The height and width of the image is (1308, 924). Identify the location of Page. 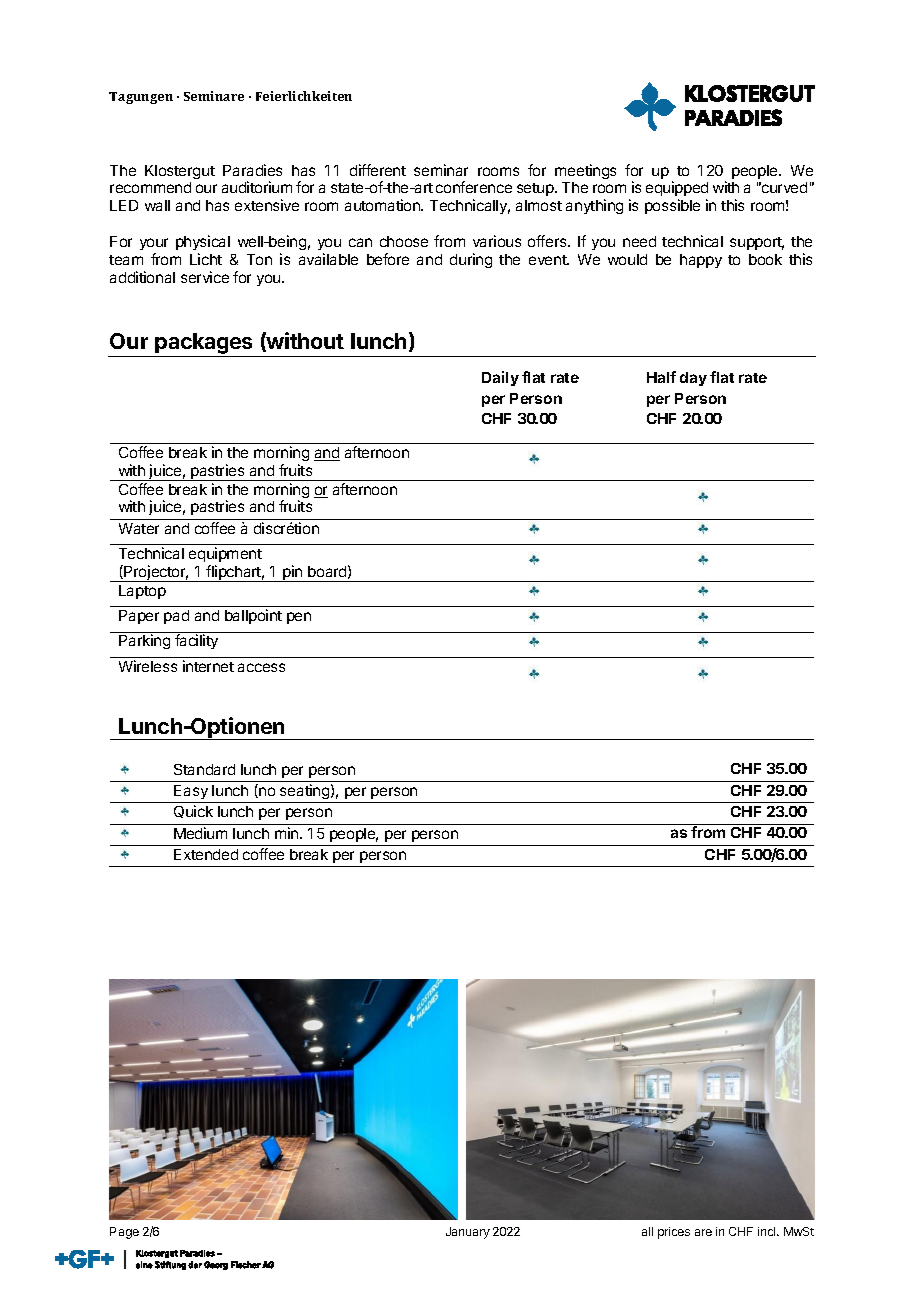
(124, 1233).
